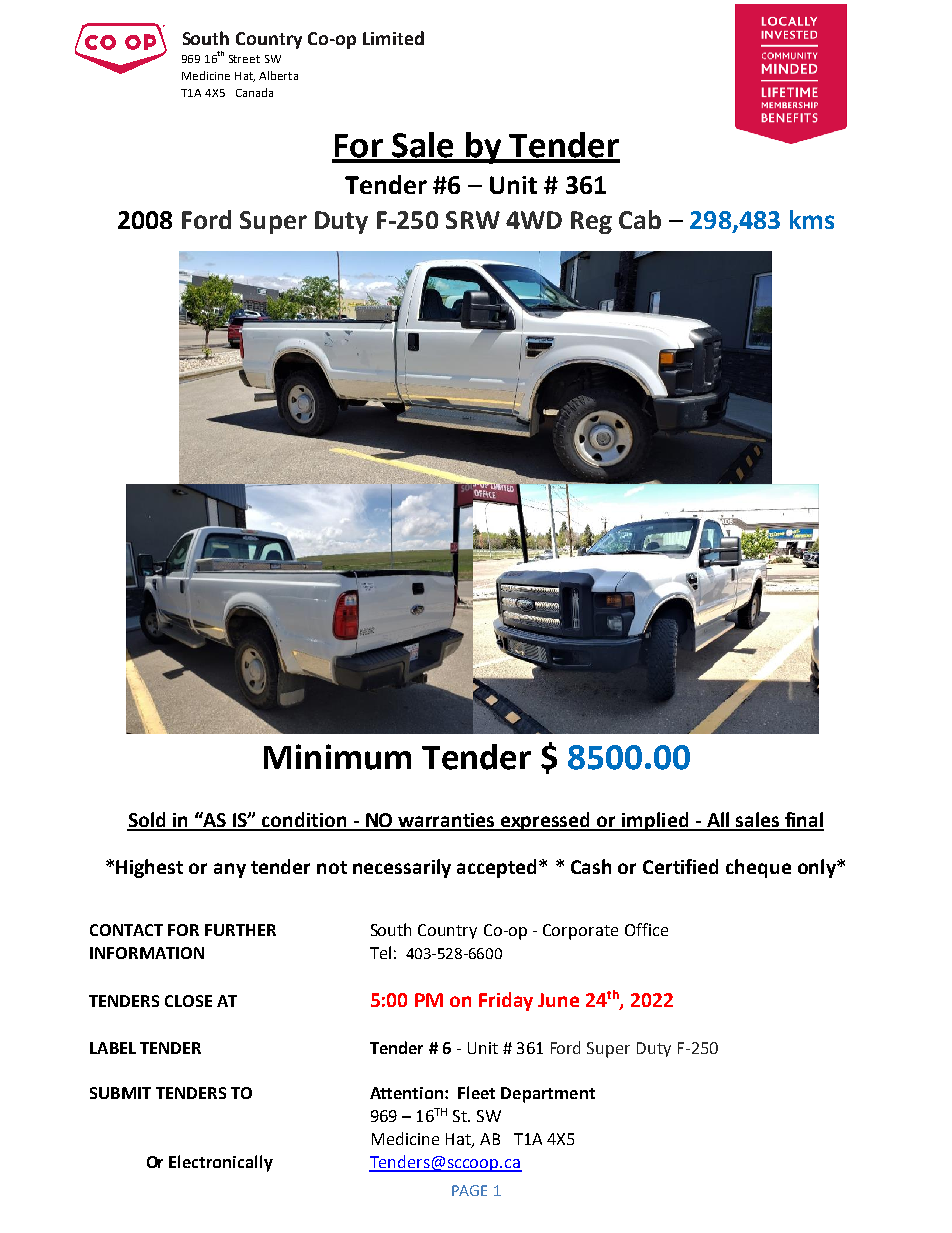  What do you see at coordinates (506, 1001) in the screenshot?
I see `Friday` at bounding box center [506, 1001].
